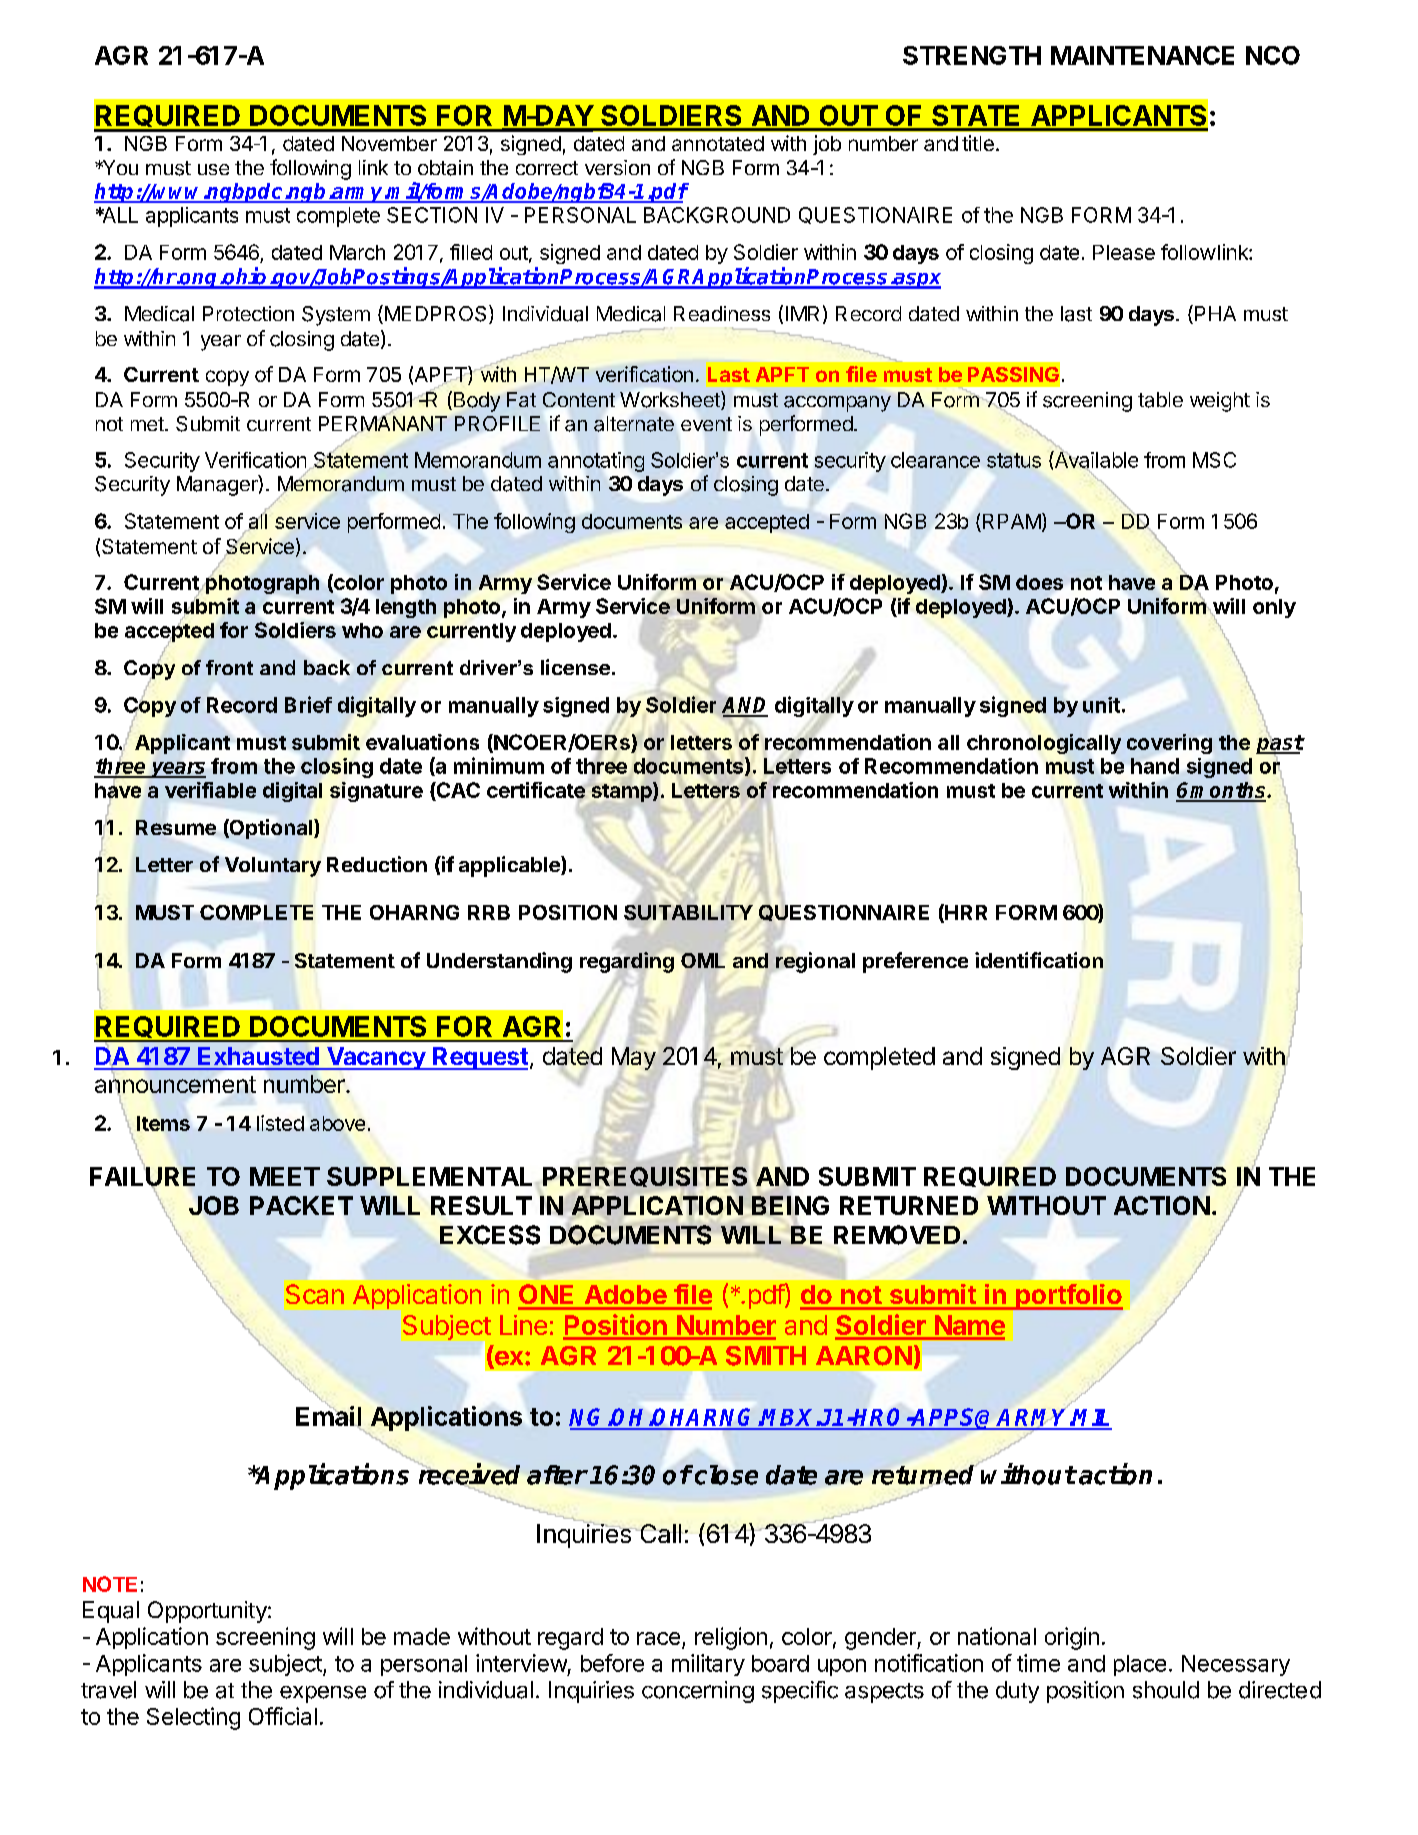  I want to click on Voluntary, so click(273, 867).
